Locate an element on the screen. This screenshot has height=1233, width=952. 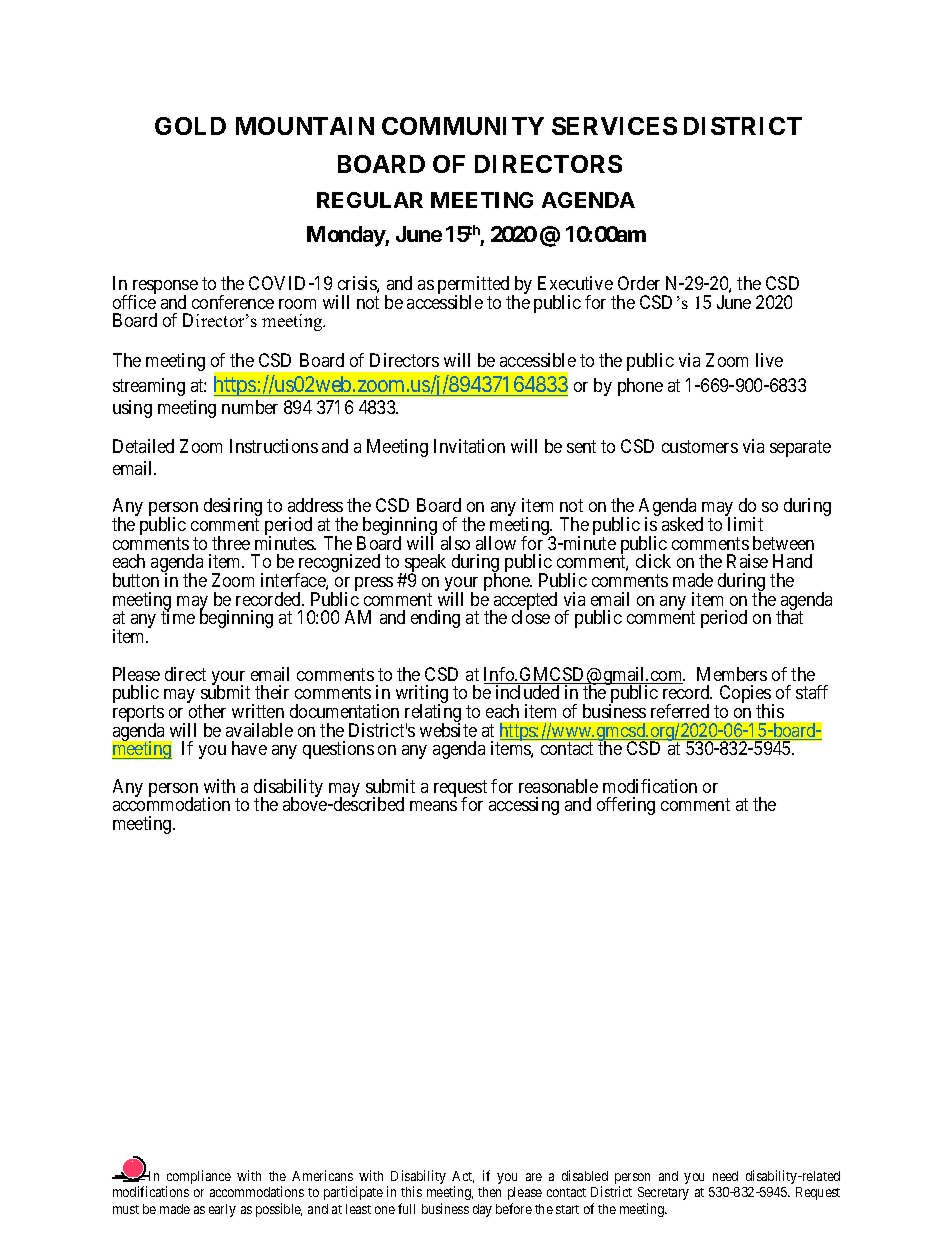
GOLD is located at coordinates (190, 126).
